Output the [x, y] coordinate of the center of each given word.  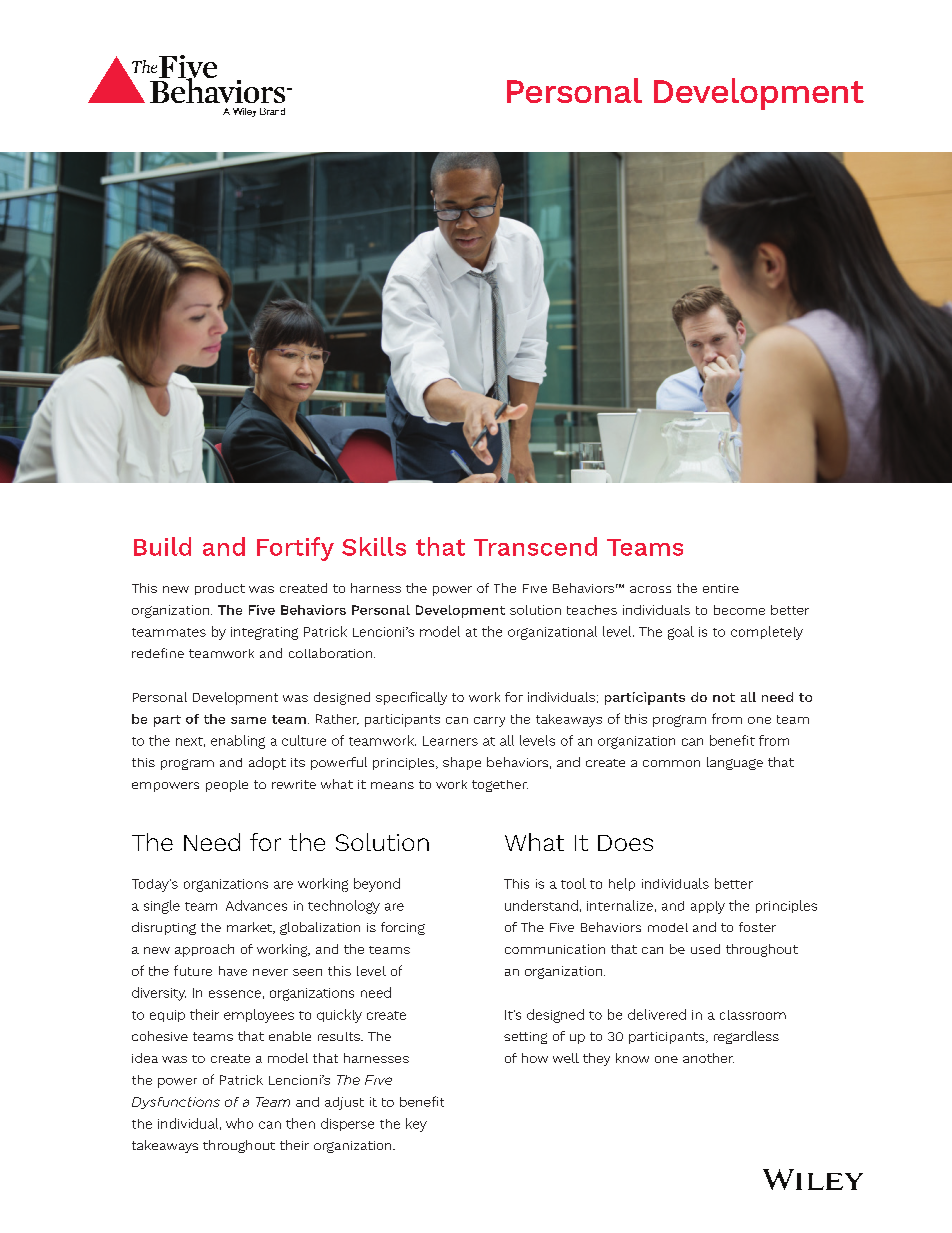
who [239, 1123]
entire [721, 588]
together [500, 786]
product [220, 589]
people [227, 786]
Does [625, 843]
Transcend [535, 546]
